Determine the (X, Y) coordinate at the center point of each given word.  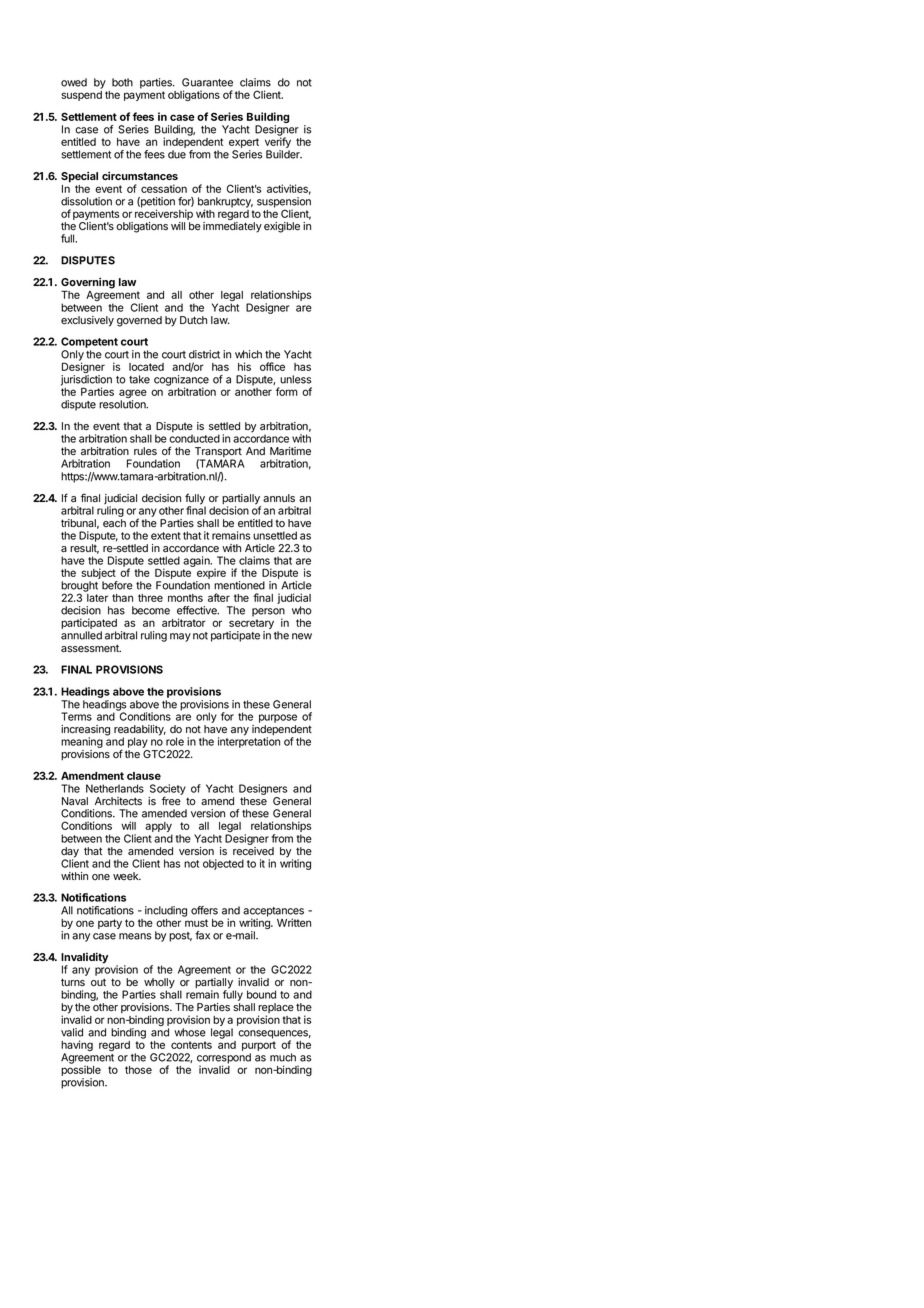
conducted (194, 438)
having (77, 1047)
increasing (85, 731)
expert (244, 144)
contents (191, 1045)
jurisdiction (86, 381)
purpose (278, 718)
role (175, 741)
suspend (81, 96)
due (177, 154)
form (287, 391)
